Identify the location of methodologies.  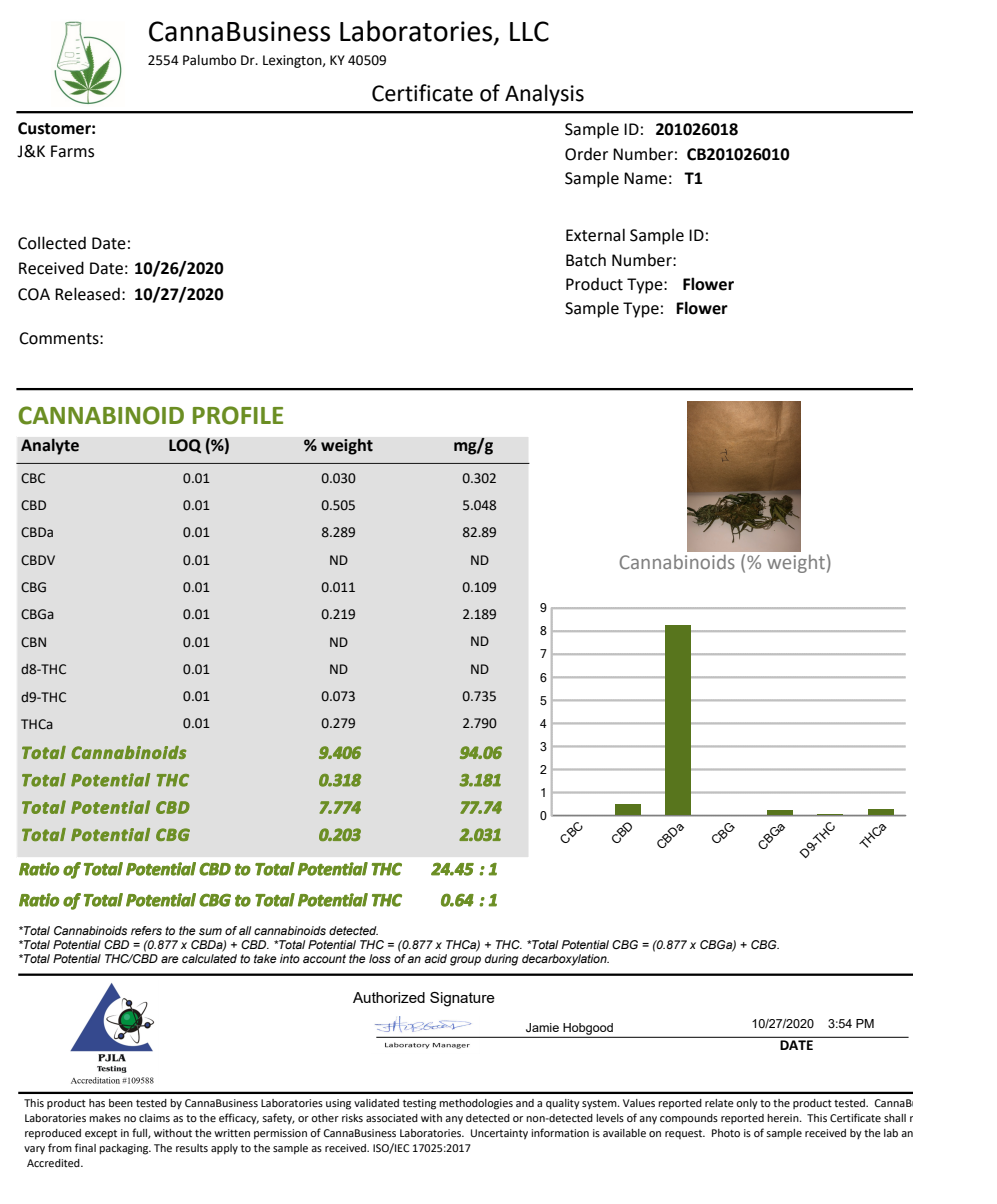
(476, 1104).
